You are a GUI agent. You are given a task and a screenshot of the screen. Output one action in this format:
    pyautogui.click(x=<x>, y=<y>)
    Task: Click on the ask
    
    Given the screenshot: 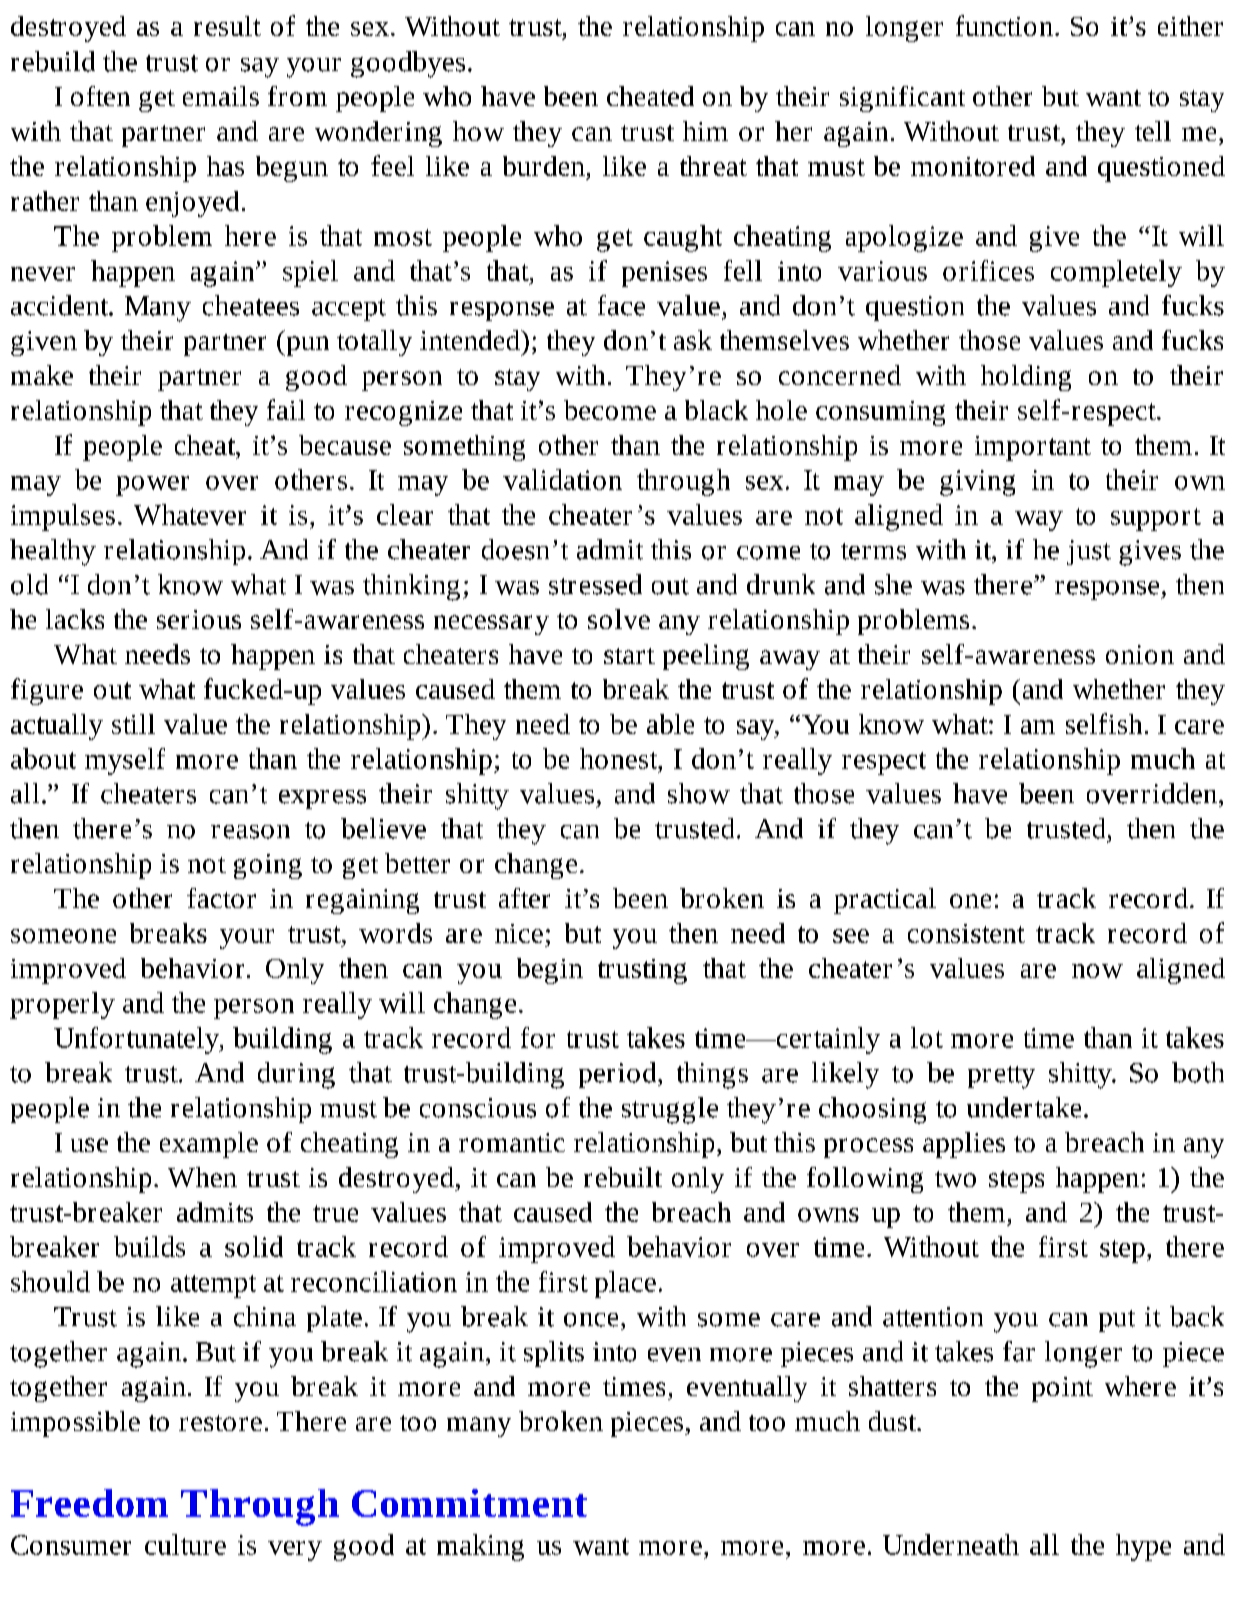 What is the action you would take?
    pyautogui.click(x=693, y=340)
